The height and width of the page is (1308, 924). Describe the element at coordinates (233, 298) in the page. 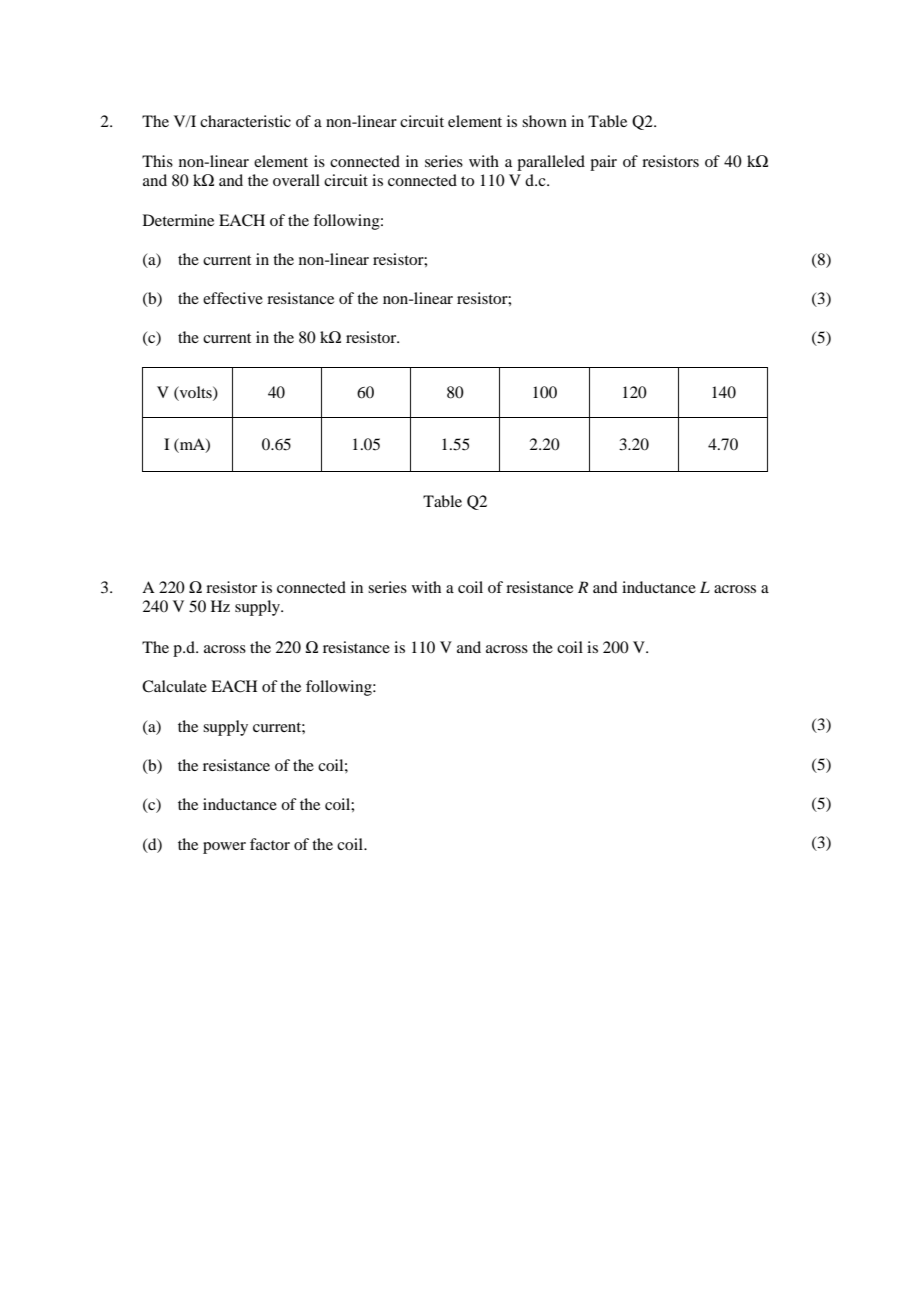

I see `effective` at that location.
